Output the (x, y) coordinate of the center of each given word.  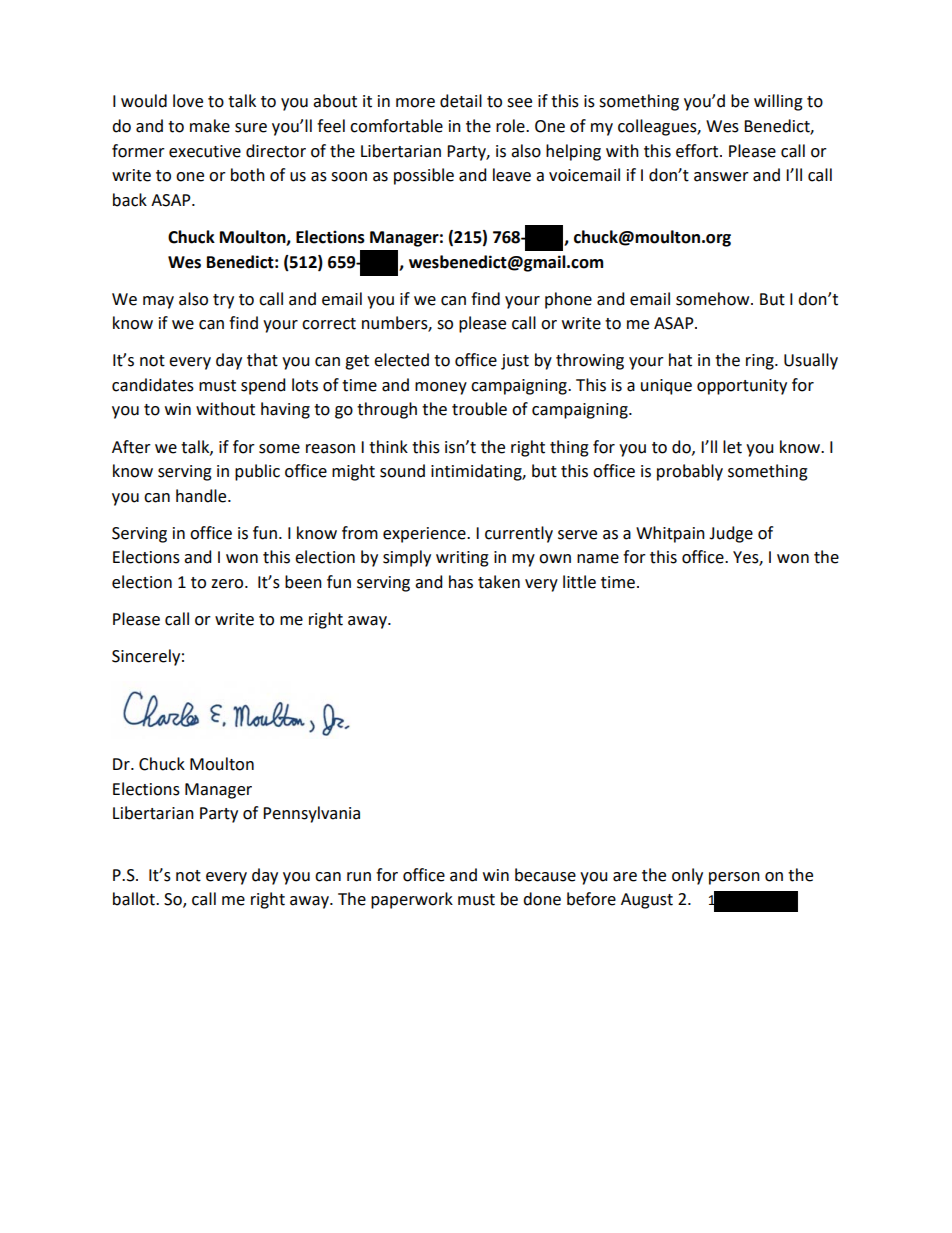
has (461, 582)
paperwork (412, 900)
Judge (731, 534)
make (210, 126)
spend (263, 386)
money (441, 388)
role (511, 126)
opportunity (742, 387)
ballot (135, 899)
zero (228, 584)
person (734, 878)
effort (698, 151)
